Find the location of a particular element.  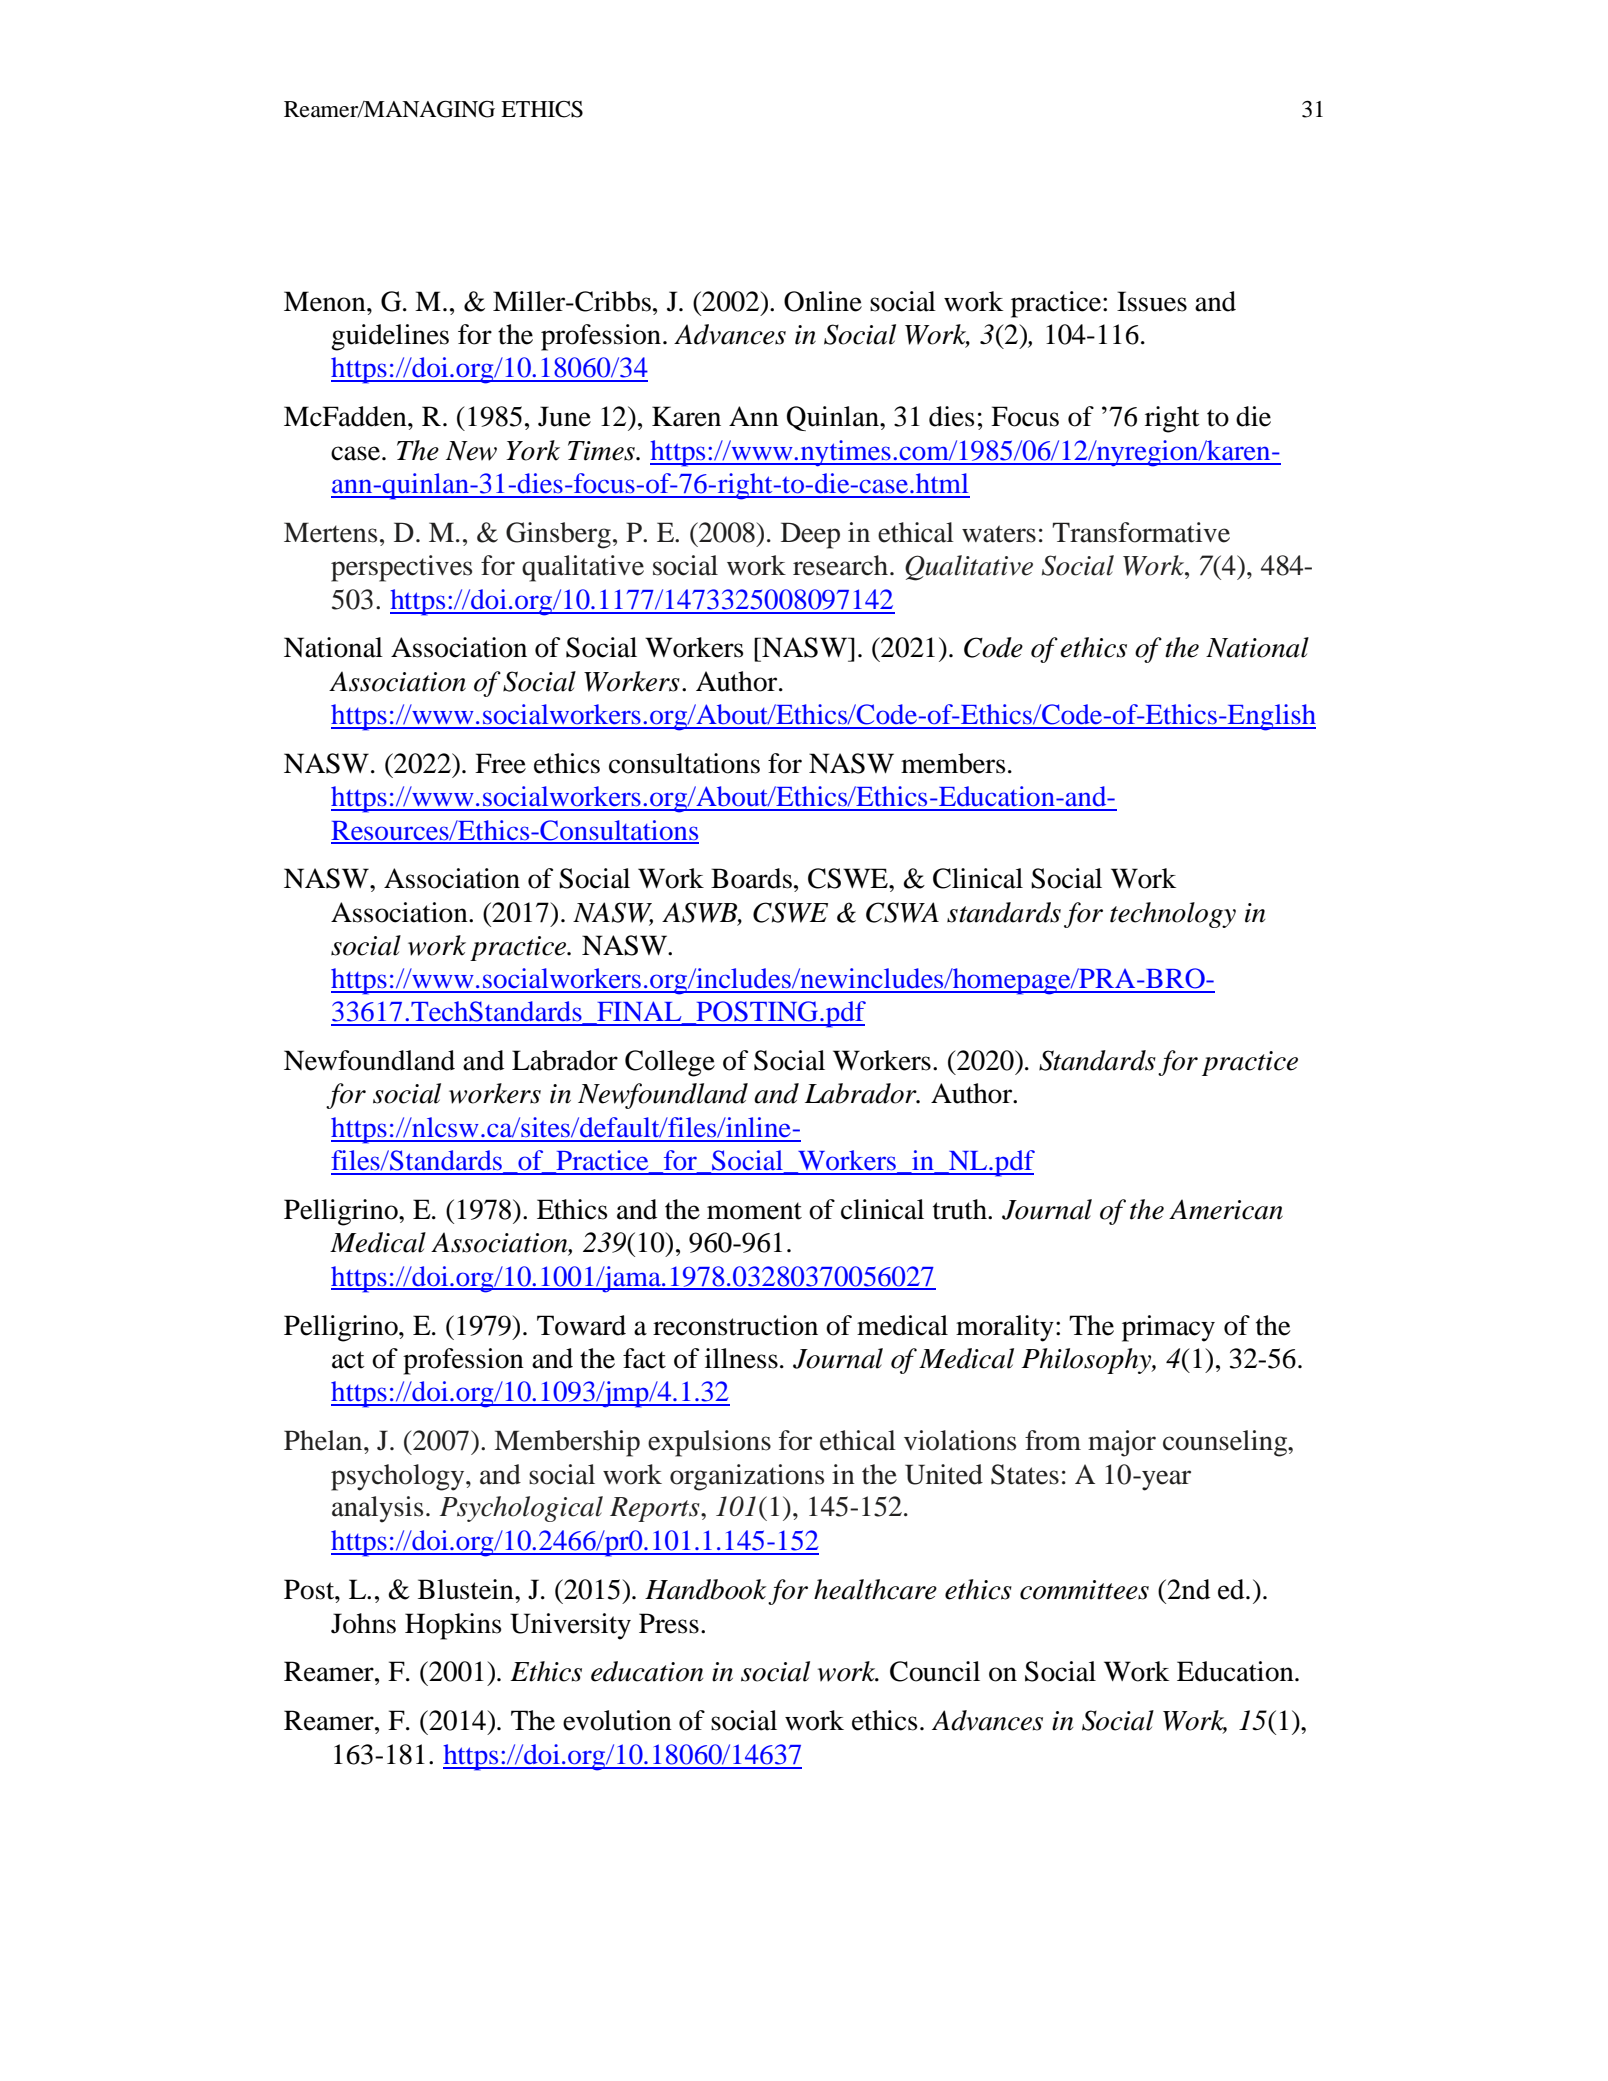

Press is located at coordinates (669, 1623).
